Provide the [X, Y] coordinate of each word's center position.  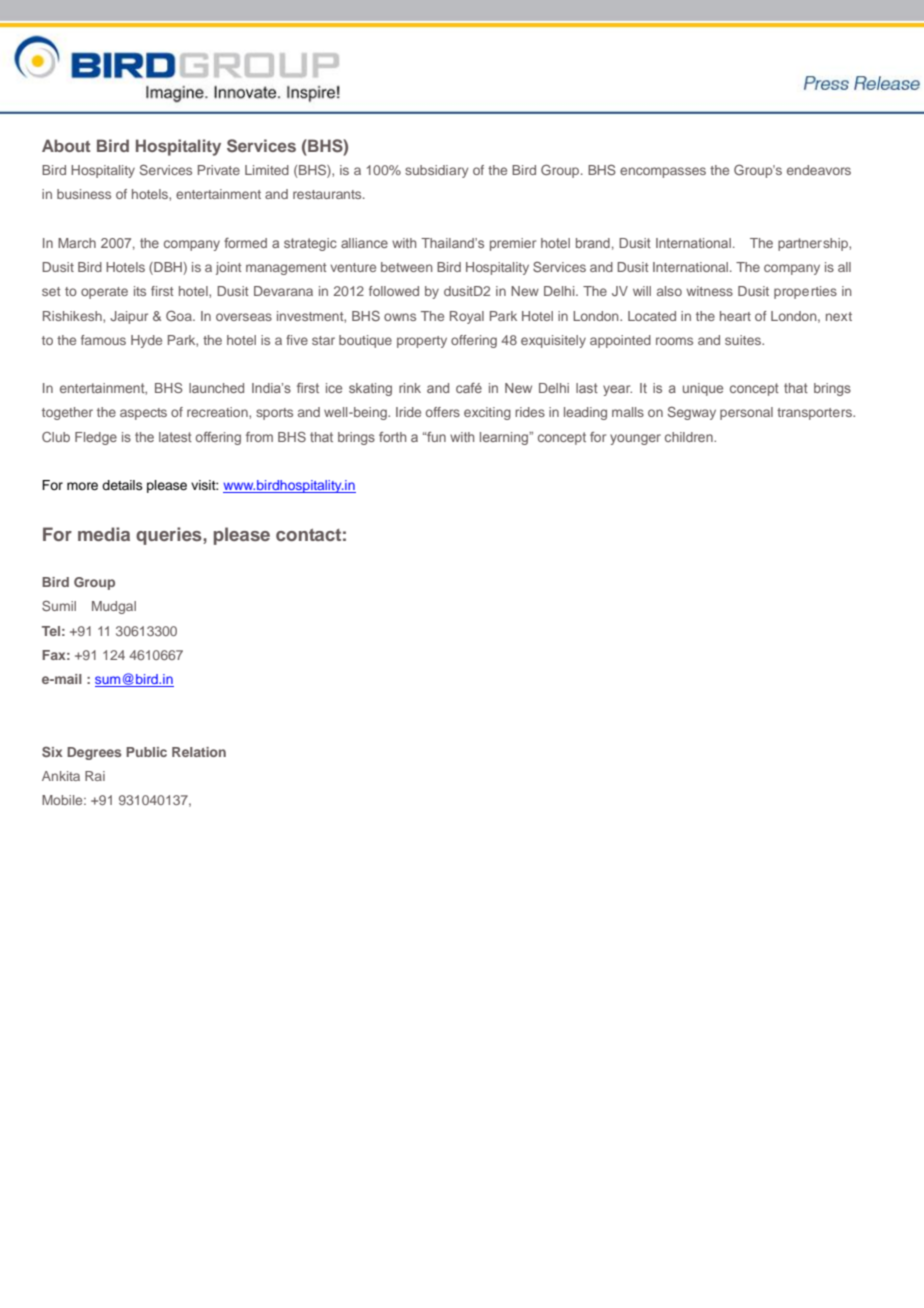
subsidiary [436, 171]
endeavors [819, 170]
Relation [199, 752]
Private [219, 170]
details [122, 485]
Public [146, 752]
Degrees [94, 753]
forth [392, 437]
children [690, 437]
